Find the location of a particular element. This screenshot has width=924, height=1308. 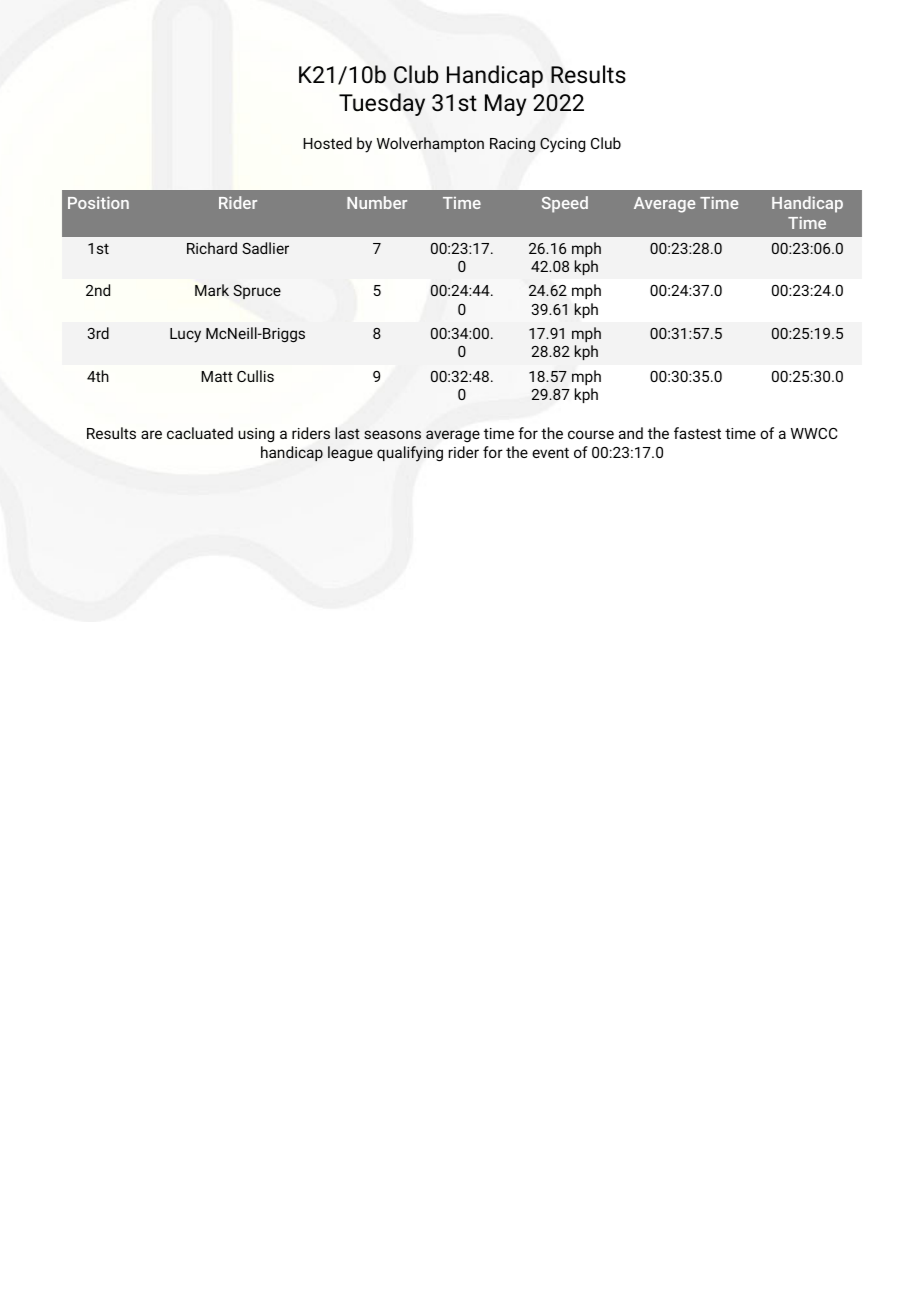

May is located at coordinates (506, 105).
